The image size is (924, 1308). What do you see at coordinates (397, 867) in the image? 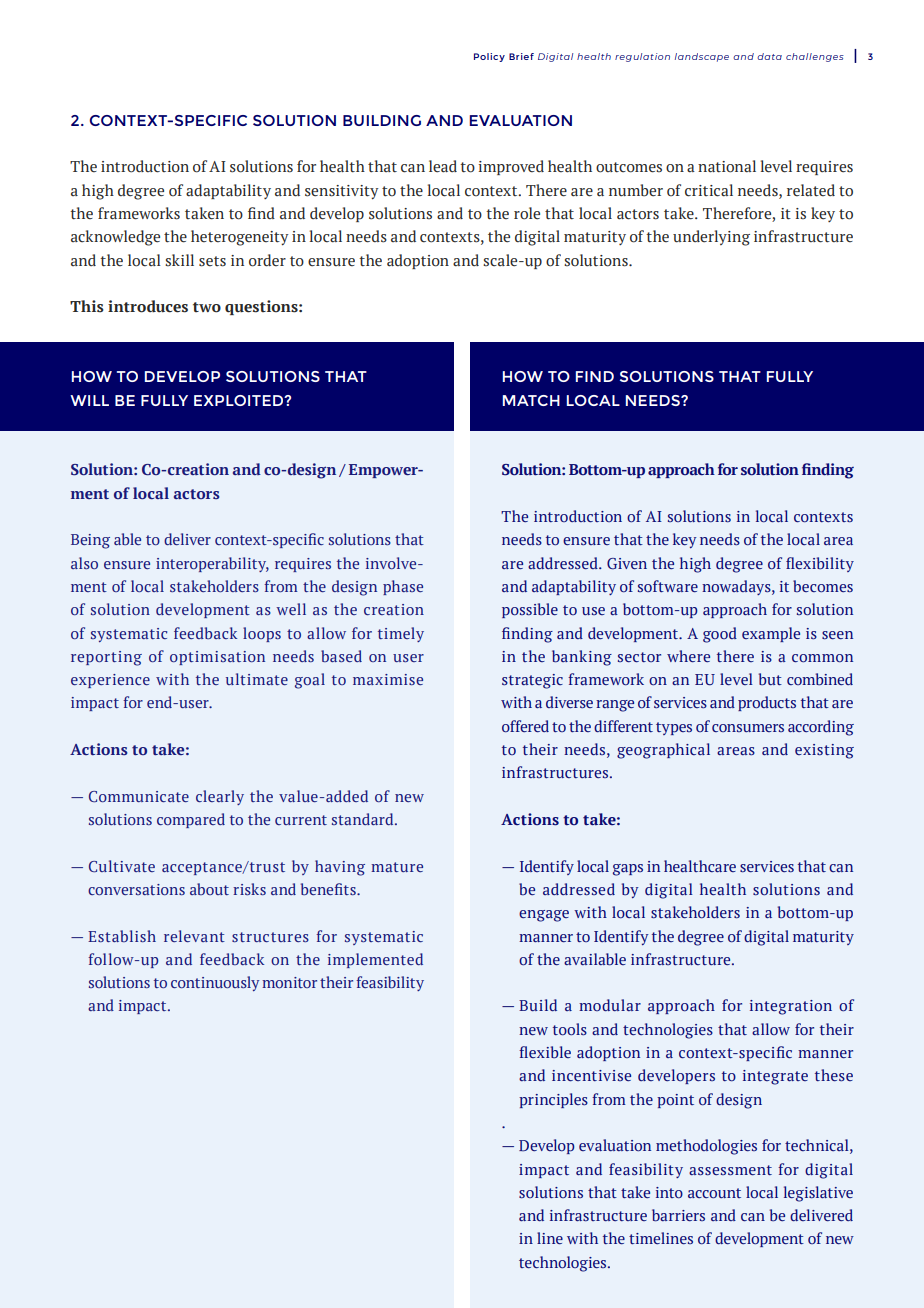
I see `mature` at bounding box center [397, 867].
